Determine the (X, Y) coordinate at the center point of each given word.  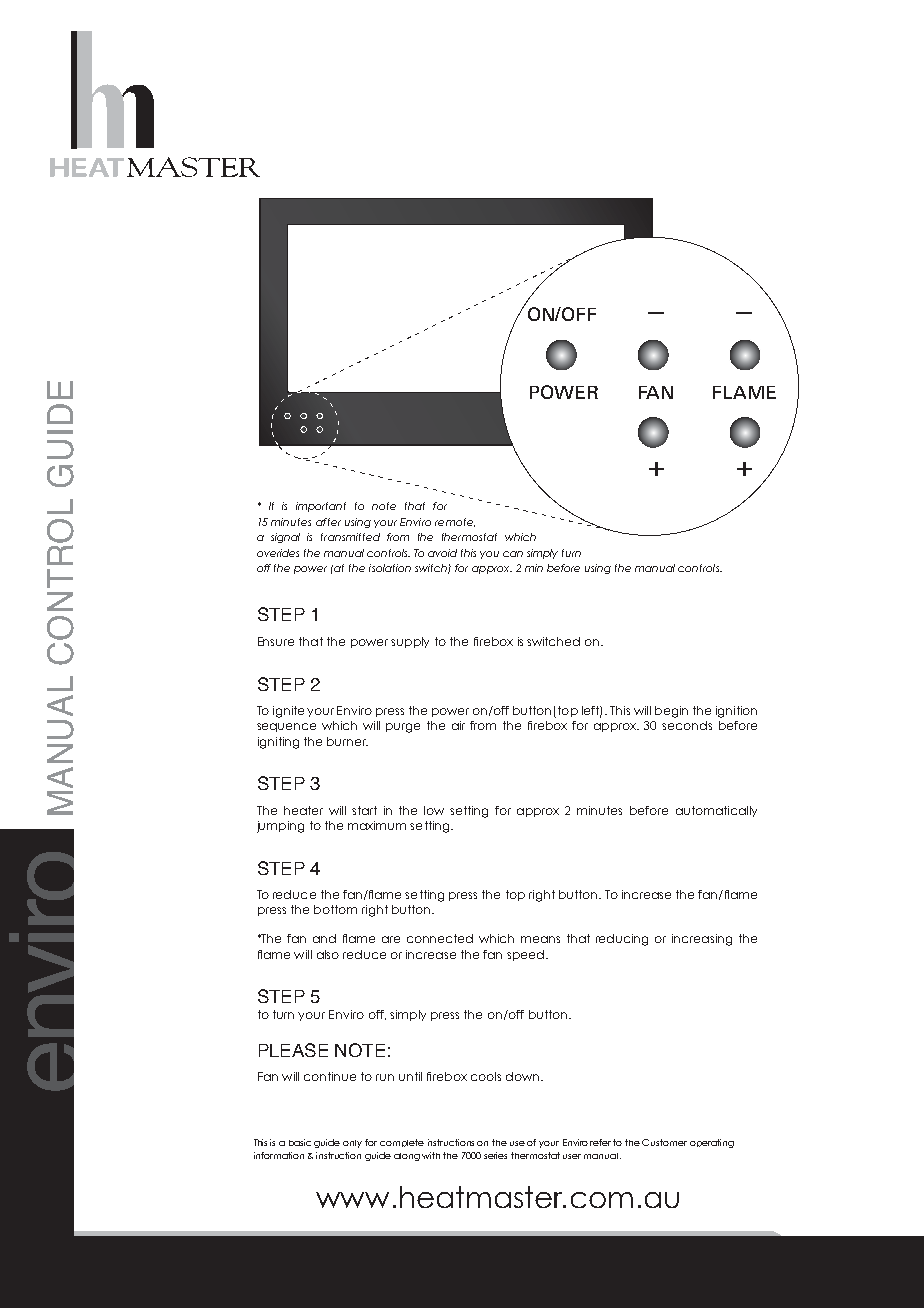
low (434, 810)
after (328, 522)
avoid (442, 553)
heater (303, 810)
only (352, 1144)
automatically (716, 811)
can (513, 554)
